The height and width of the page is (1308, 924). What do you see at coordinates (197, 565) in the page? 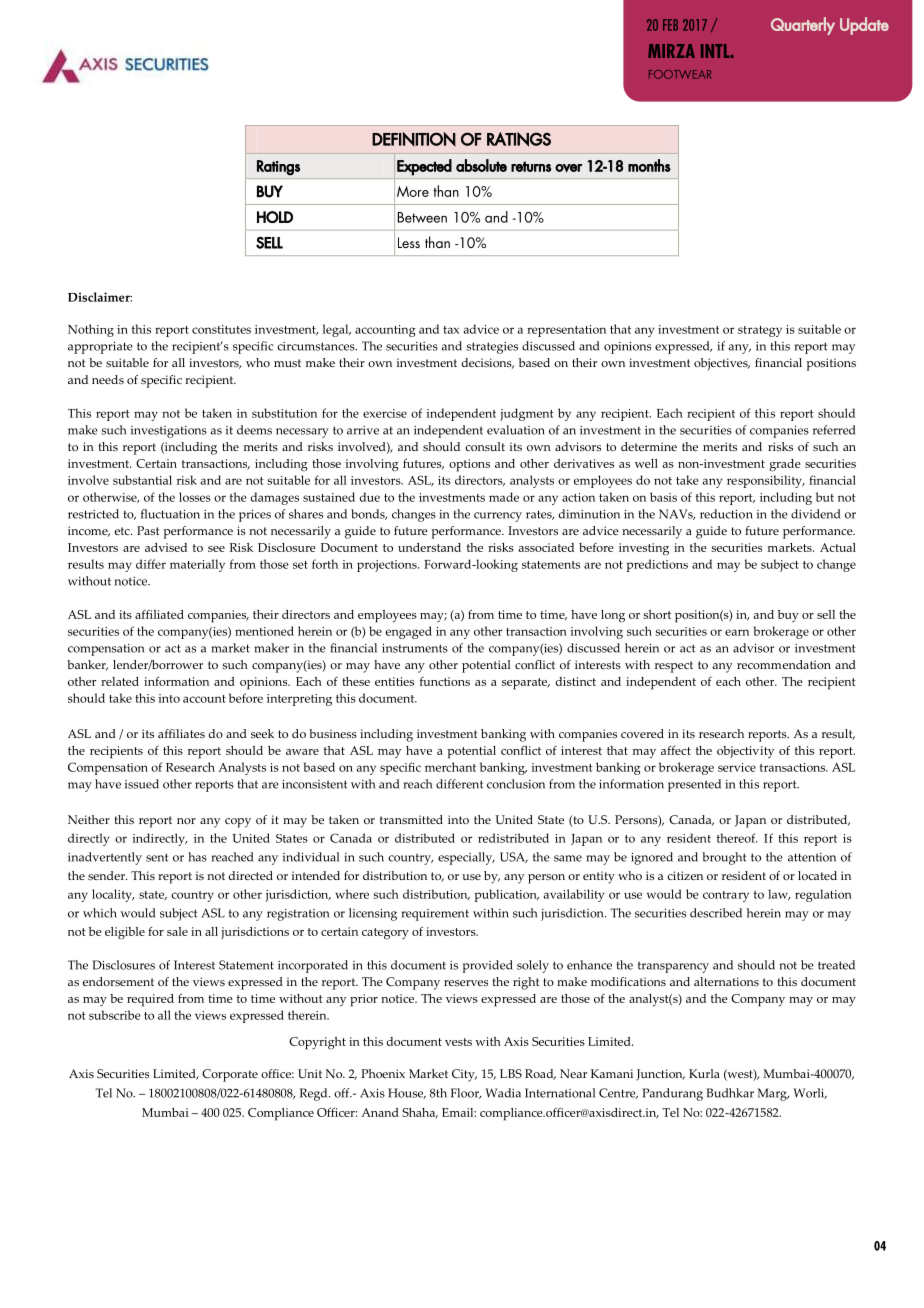
I see `materially` at bounding box center [197, 565].
